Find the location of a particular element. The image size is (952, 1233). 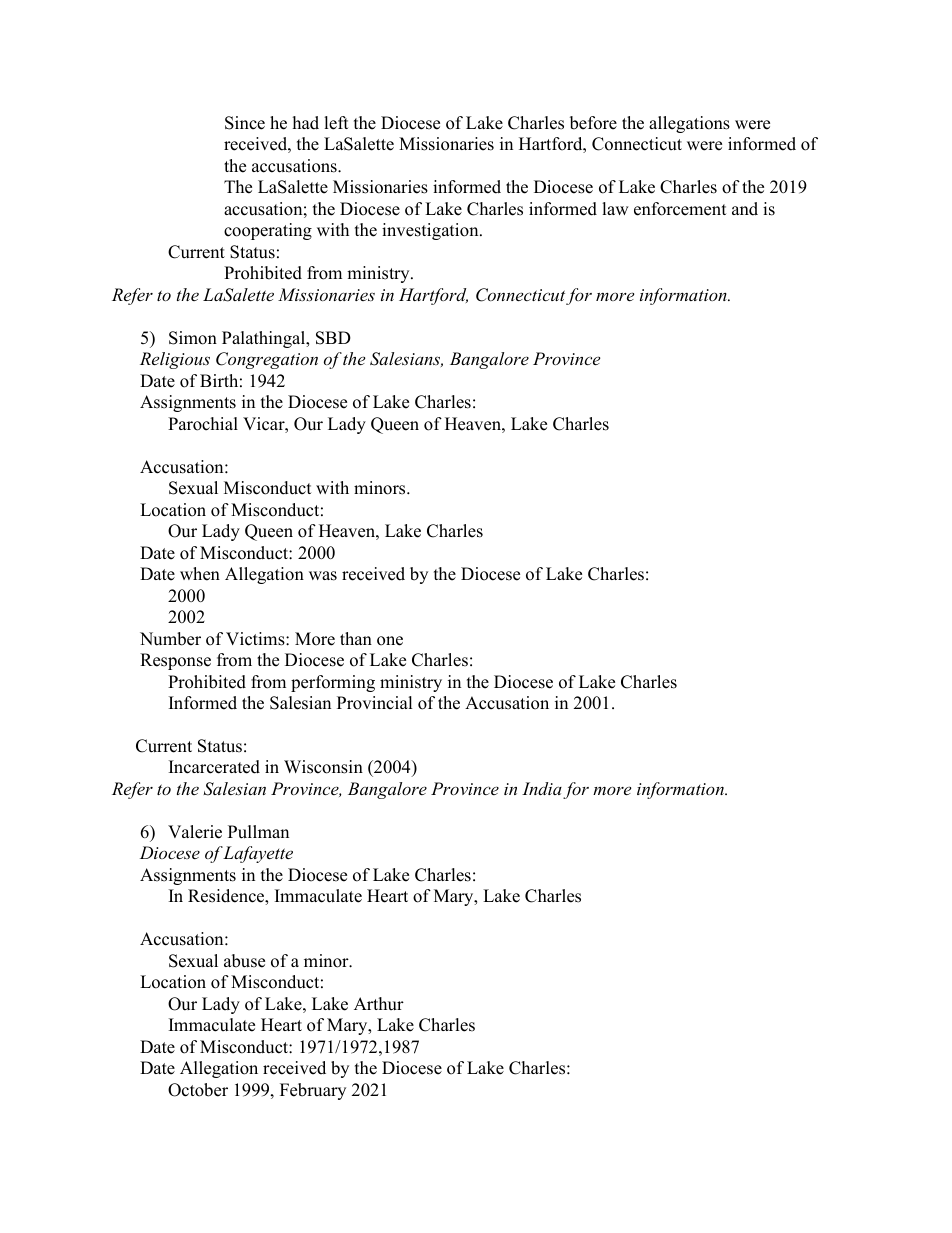

SBD is located at coordinates (333, 338).
